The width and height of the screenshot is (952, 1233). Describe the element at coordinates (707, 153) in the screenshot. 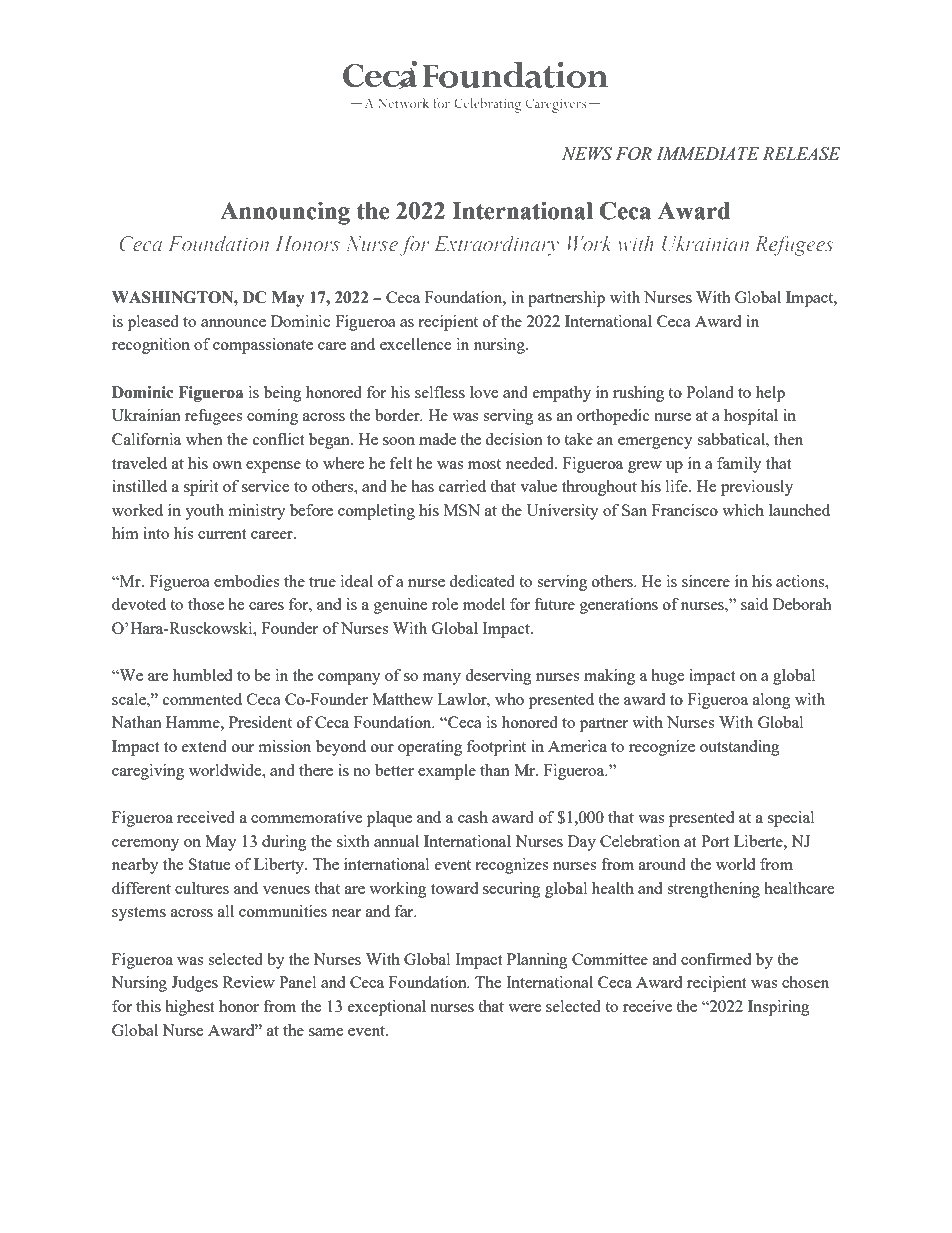

I see `IMMEDIATE` at that location.
